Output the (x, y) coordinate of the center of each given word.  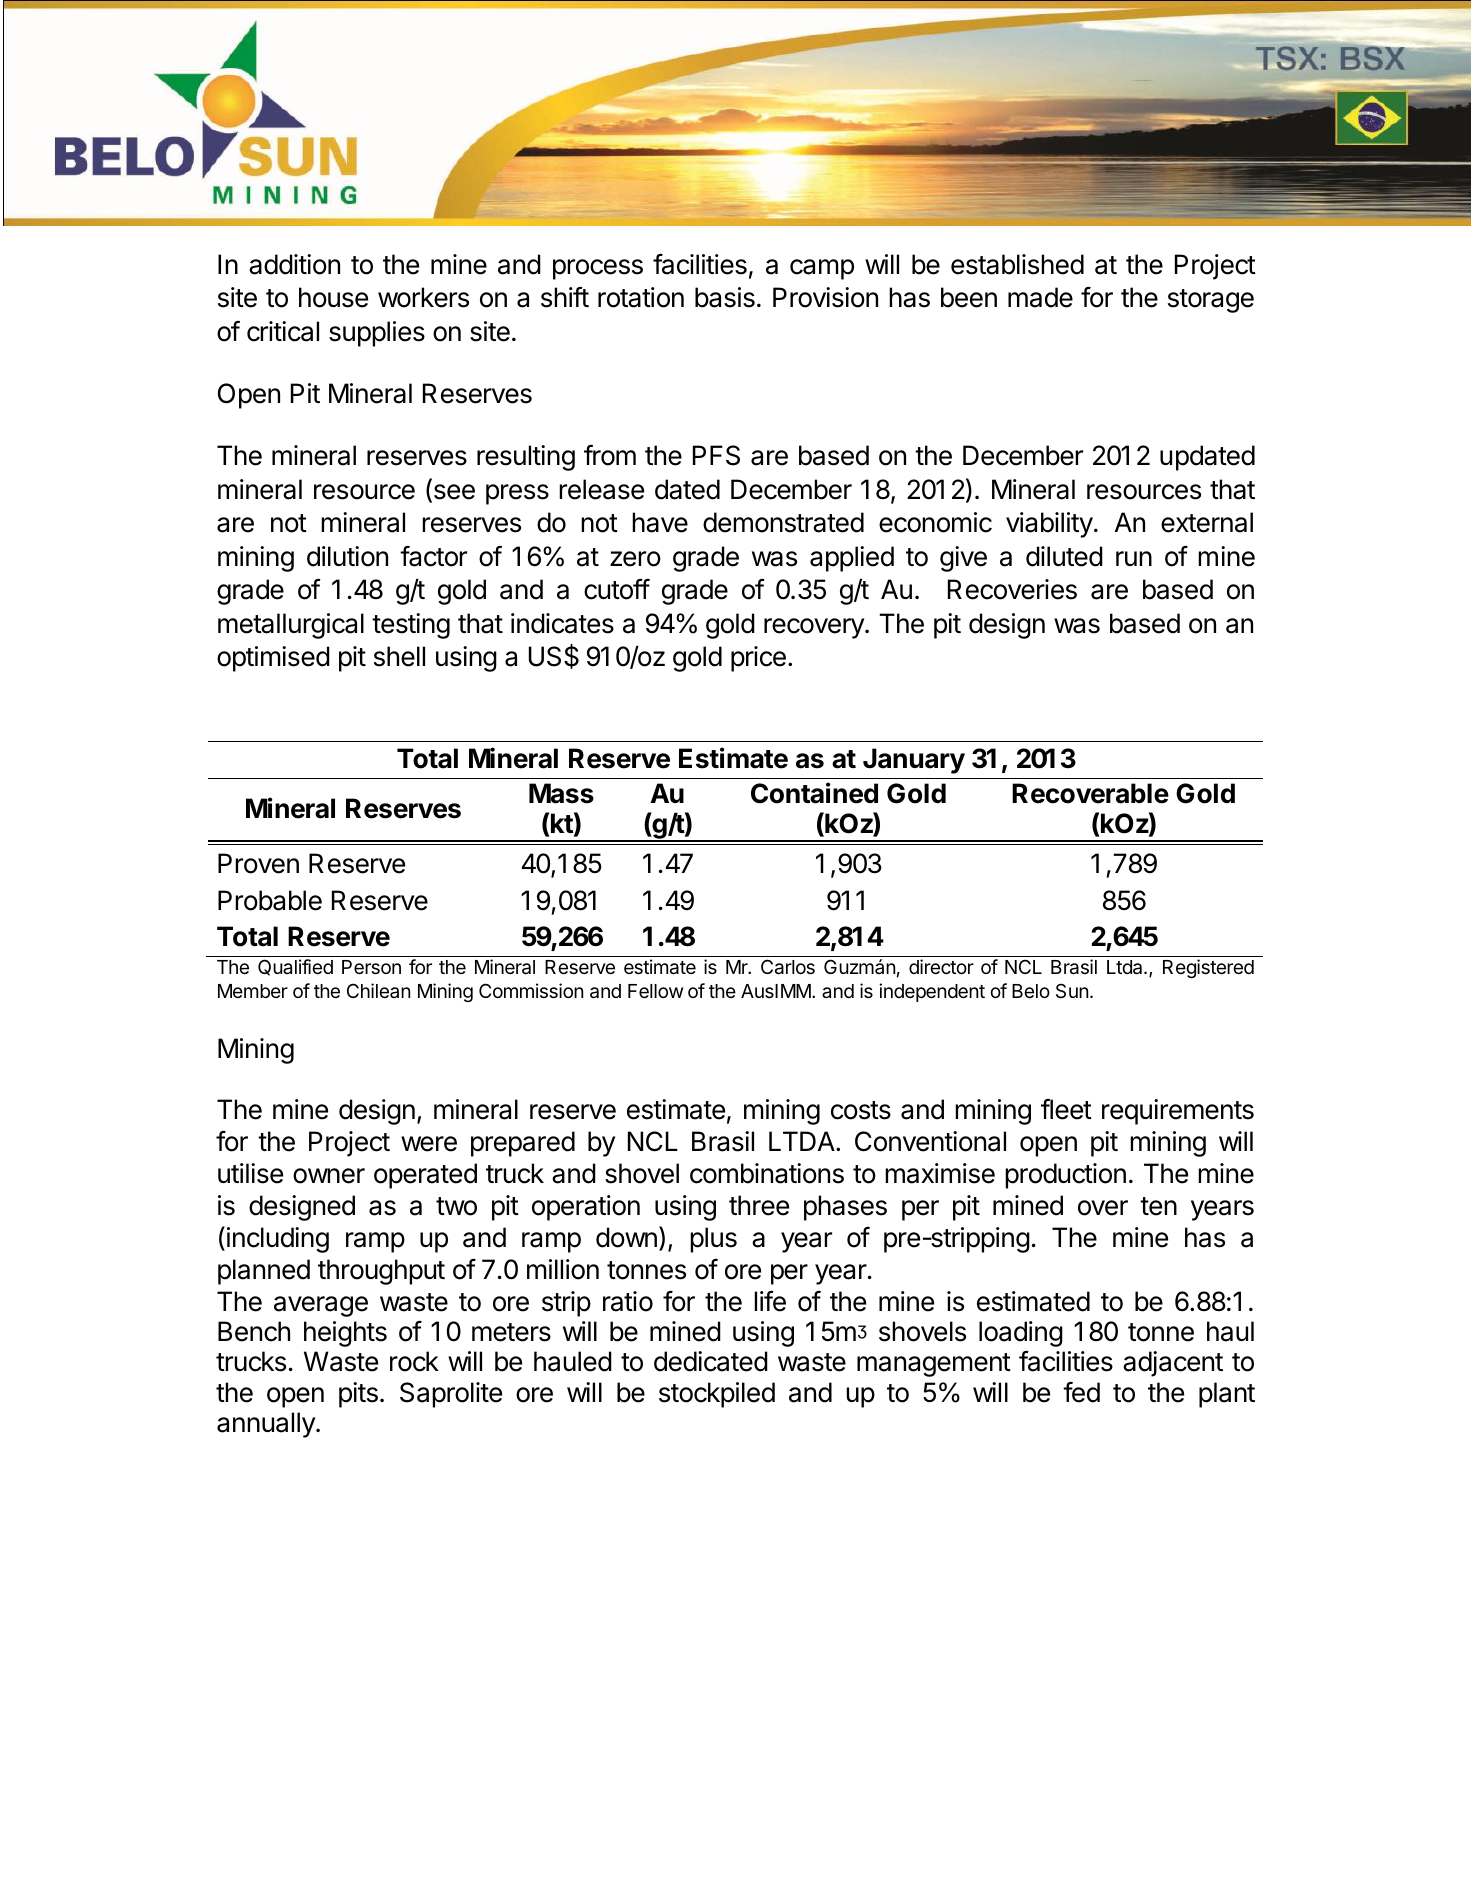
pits (358, 1395)
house (333, 297)
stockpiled (717, 1395)
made (1040, 297)
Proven (258, 863)
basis (725, 297)
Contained (814, 793)
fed (1081, 1392)
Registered (1208, 968)
